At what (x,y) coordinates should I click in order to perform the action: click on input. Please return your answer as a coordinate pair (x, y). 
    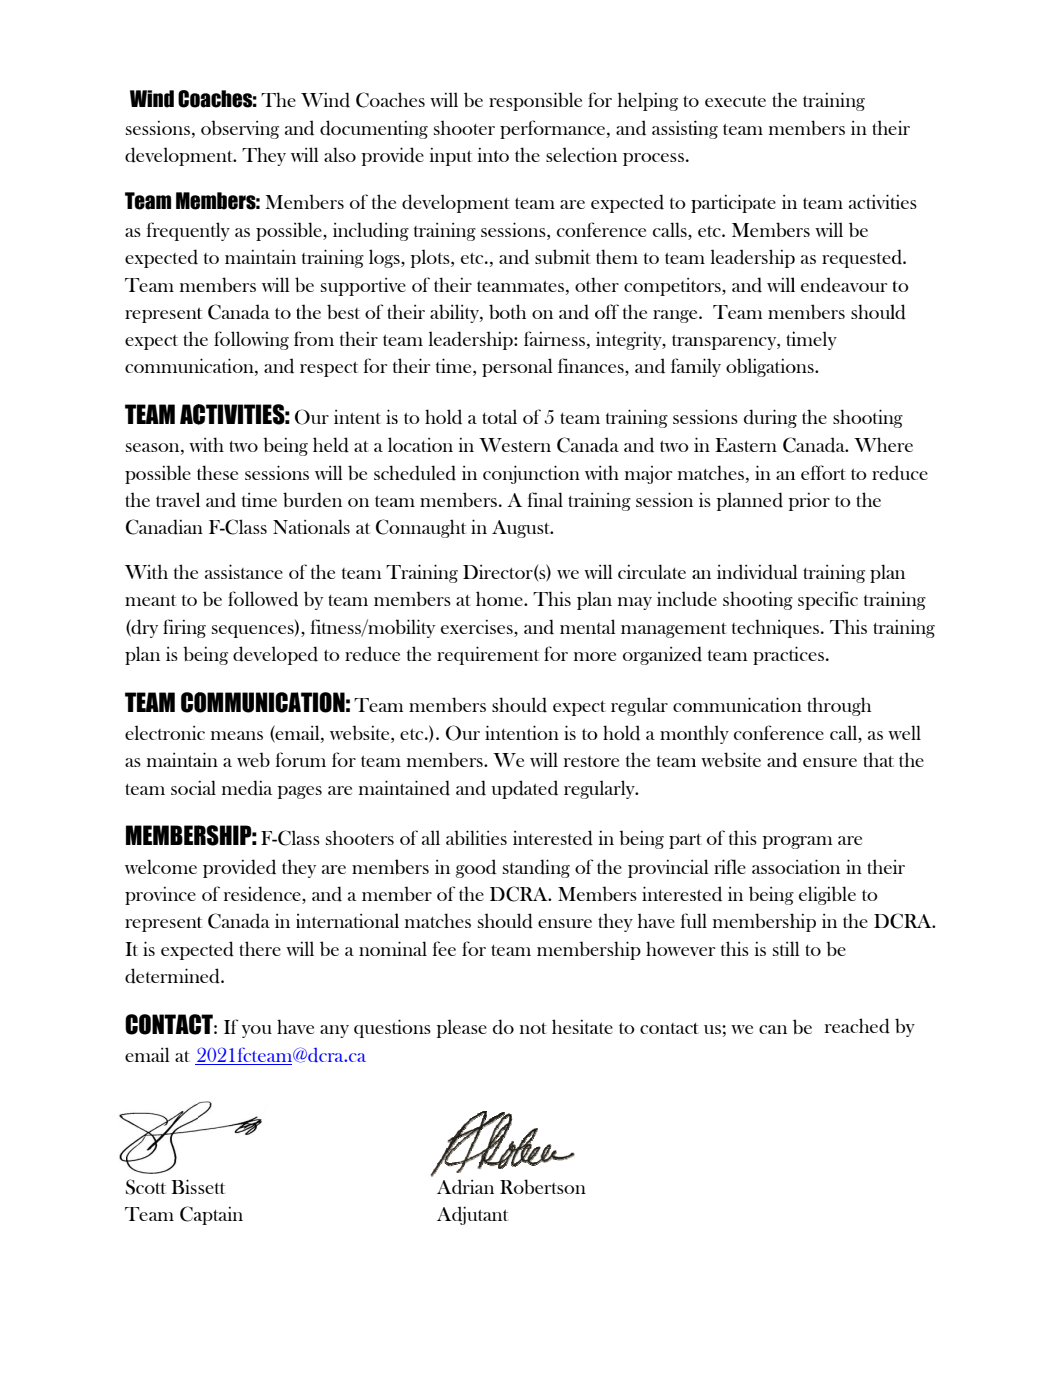
    Looking at the image, I should click on (451, 156).
